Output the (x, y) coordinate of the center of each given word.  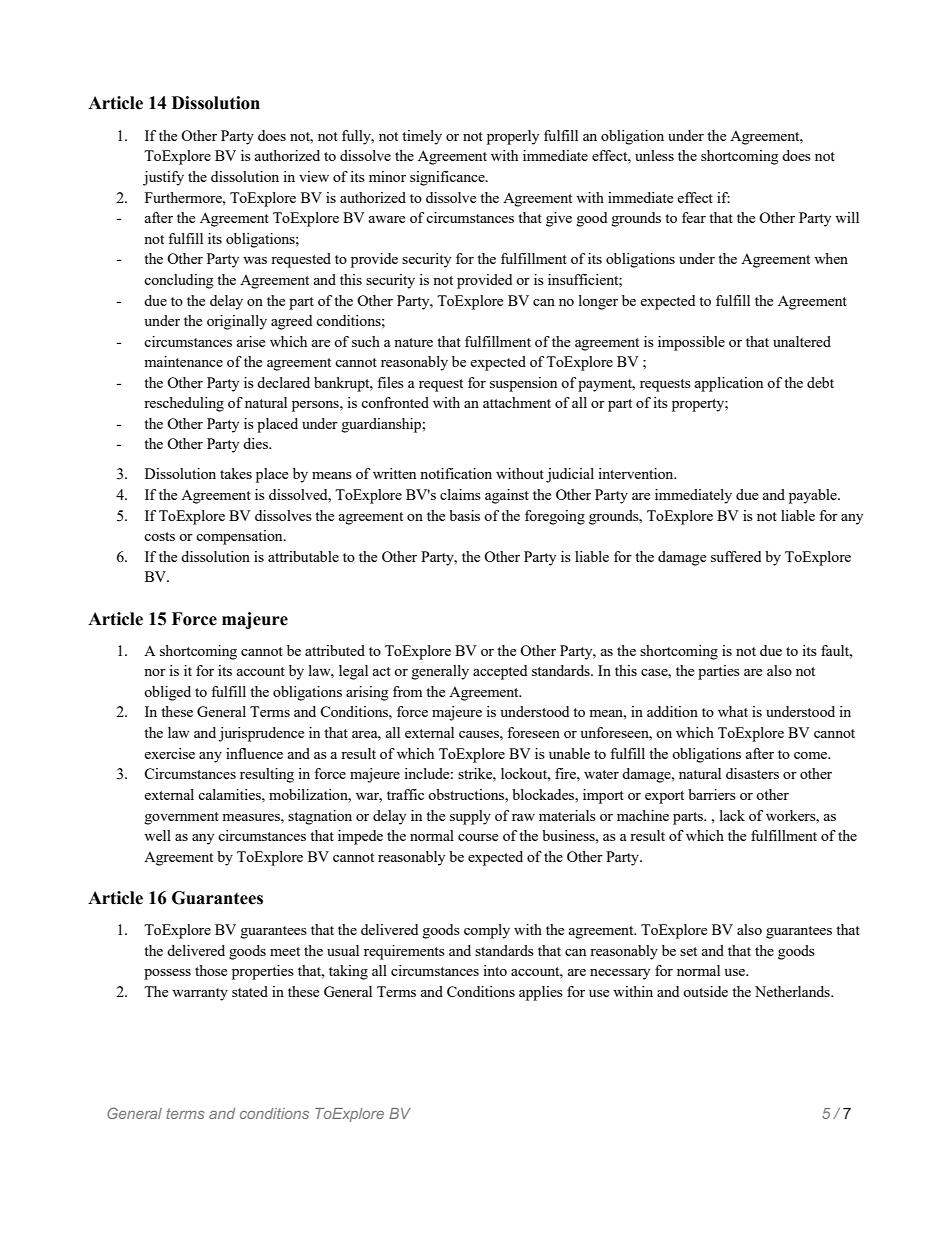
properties (263, 972)
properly (513, 137)
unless (654, 155)
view (314, 176)
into (495, 970)
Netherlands (793, 991)
